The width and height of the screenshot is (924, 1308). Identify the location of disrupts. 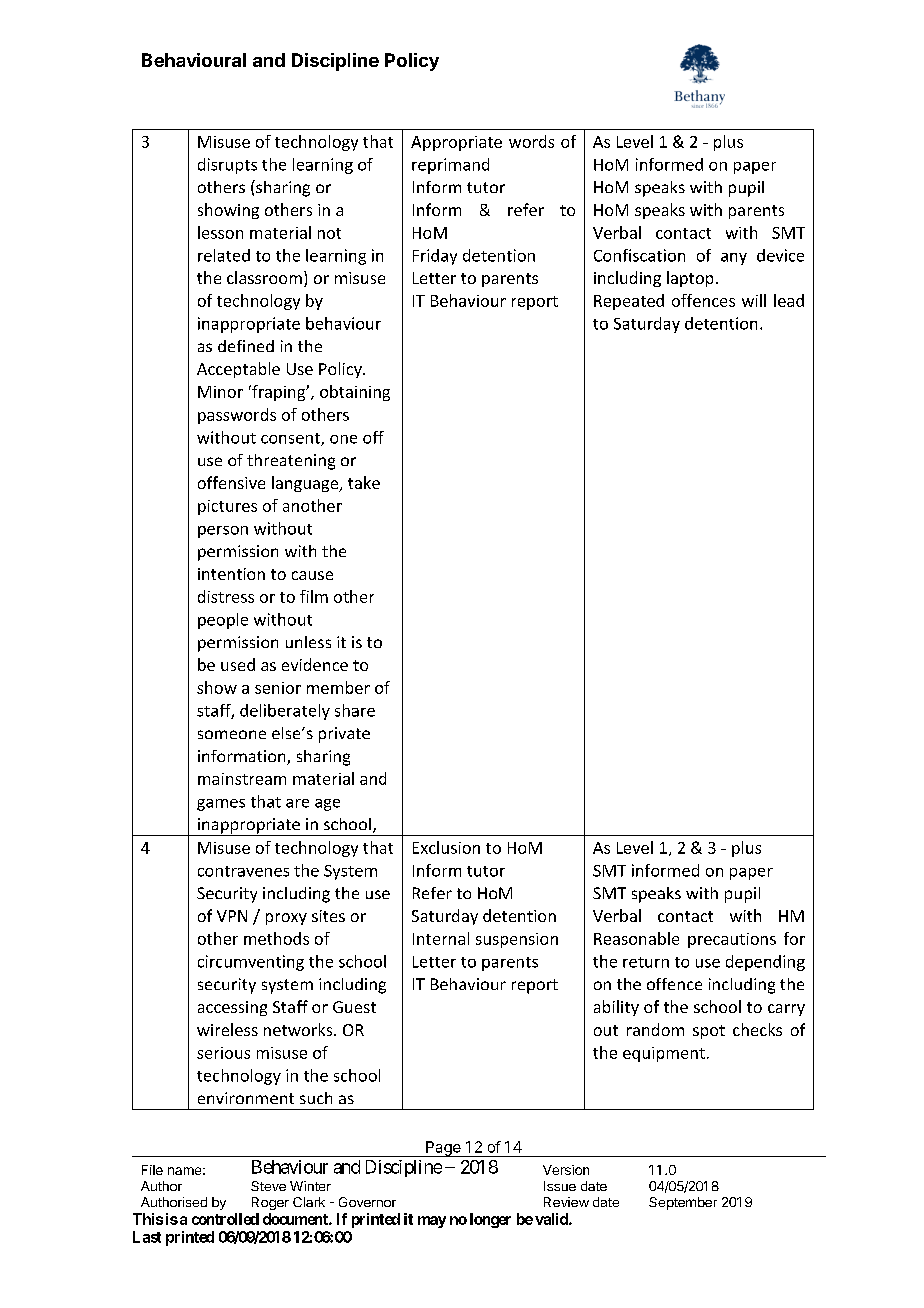
(227, 166).
